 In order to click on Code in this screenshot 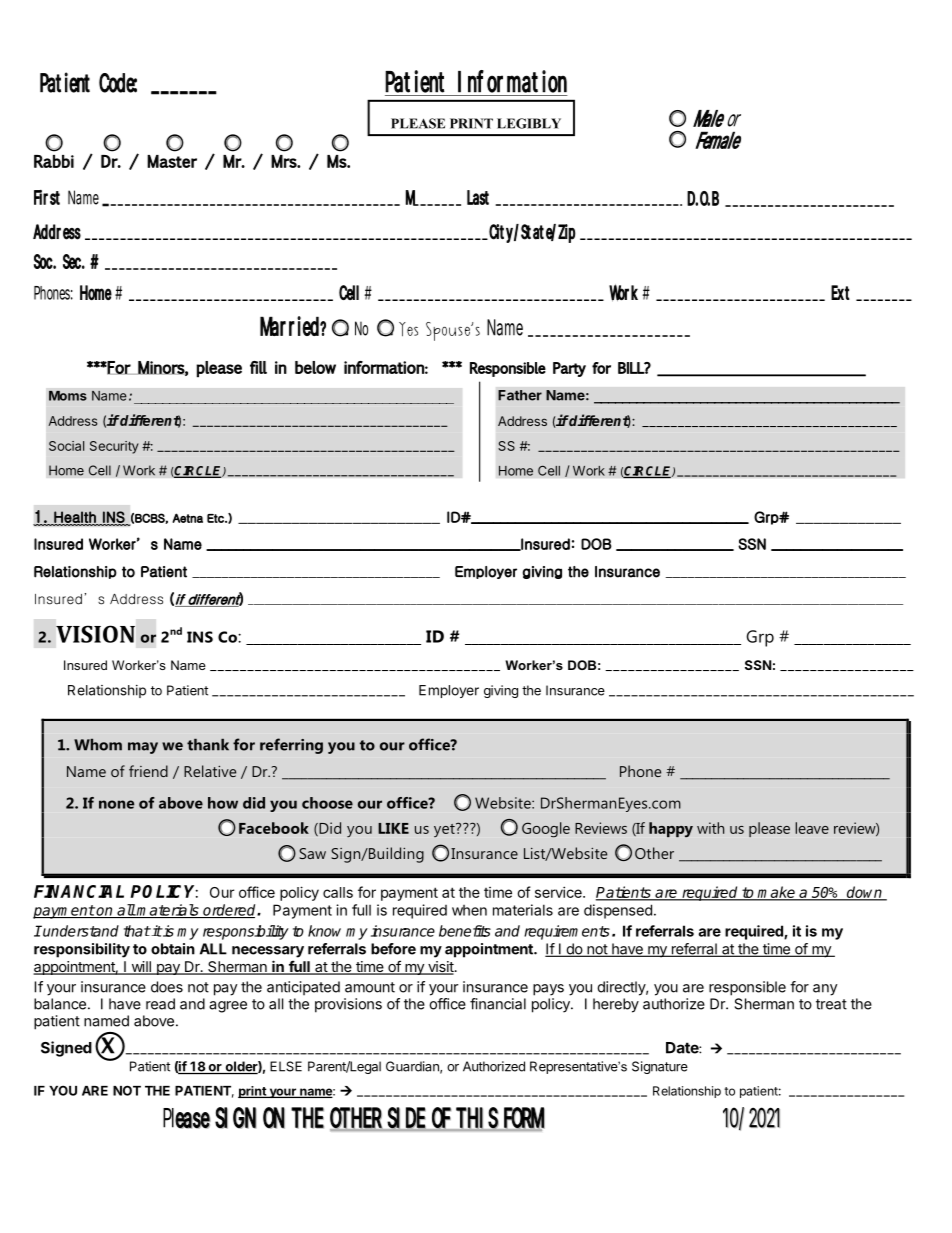, I will do `click(118, 83)`.
